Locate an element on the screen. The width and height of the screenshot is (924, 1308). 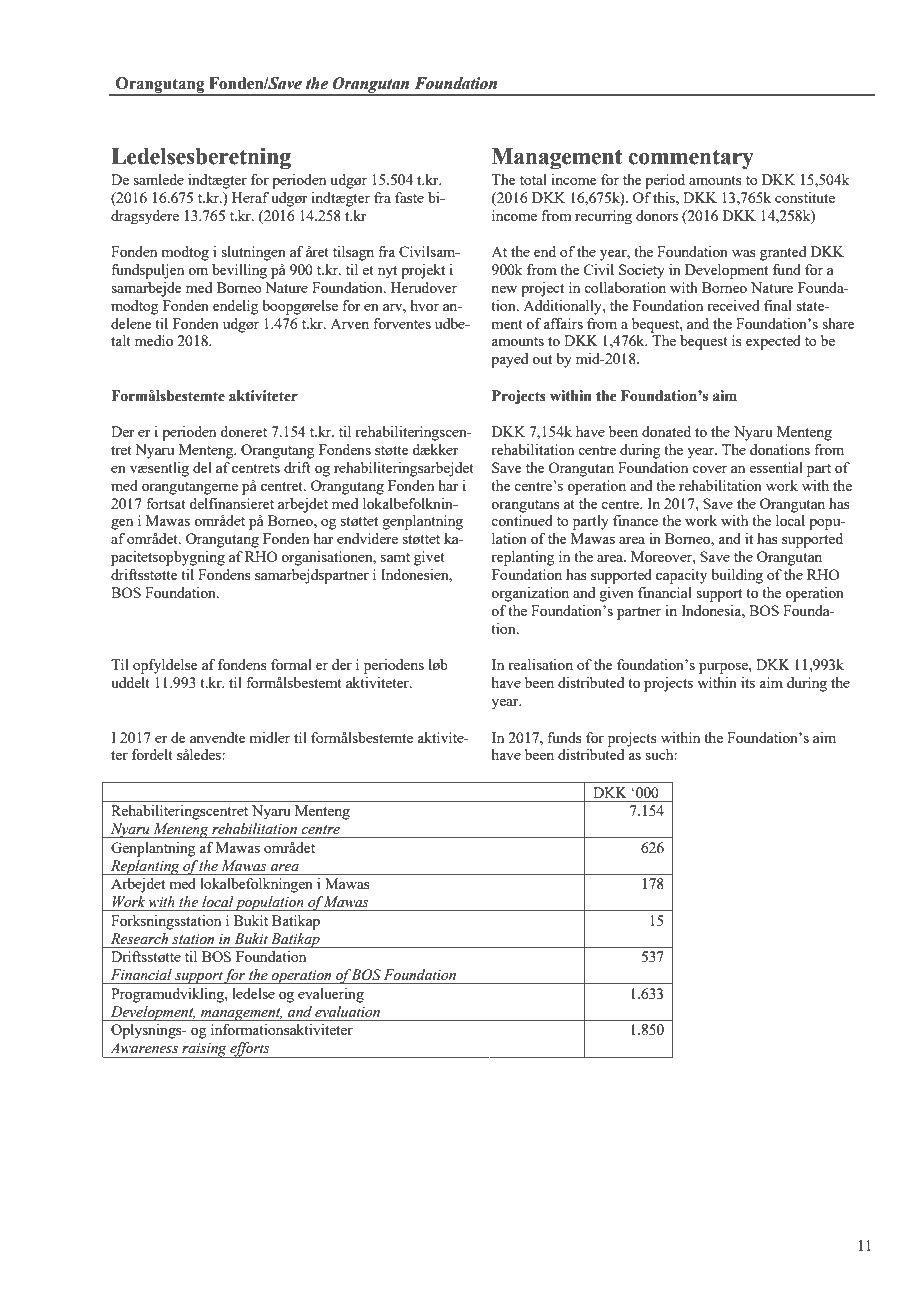
nyt is located at coordinates (387, 272).
